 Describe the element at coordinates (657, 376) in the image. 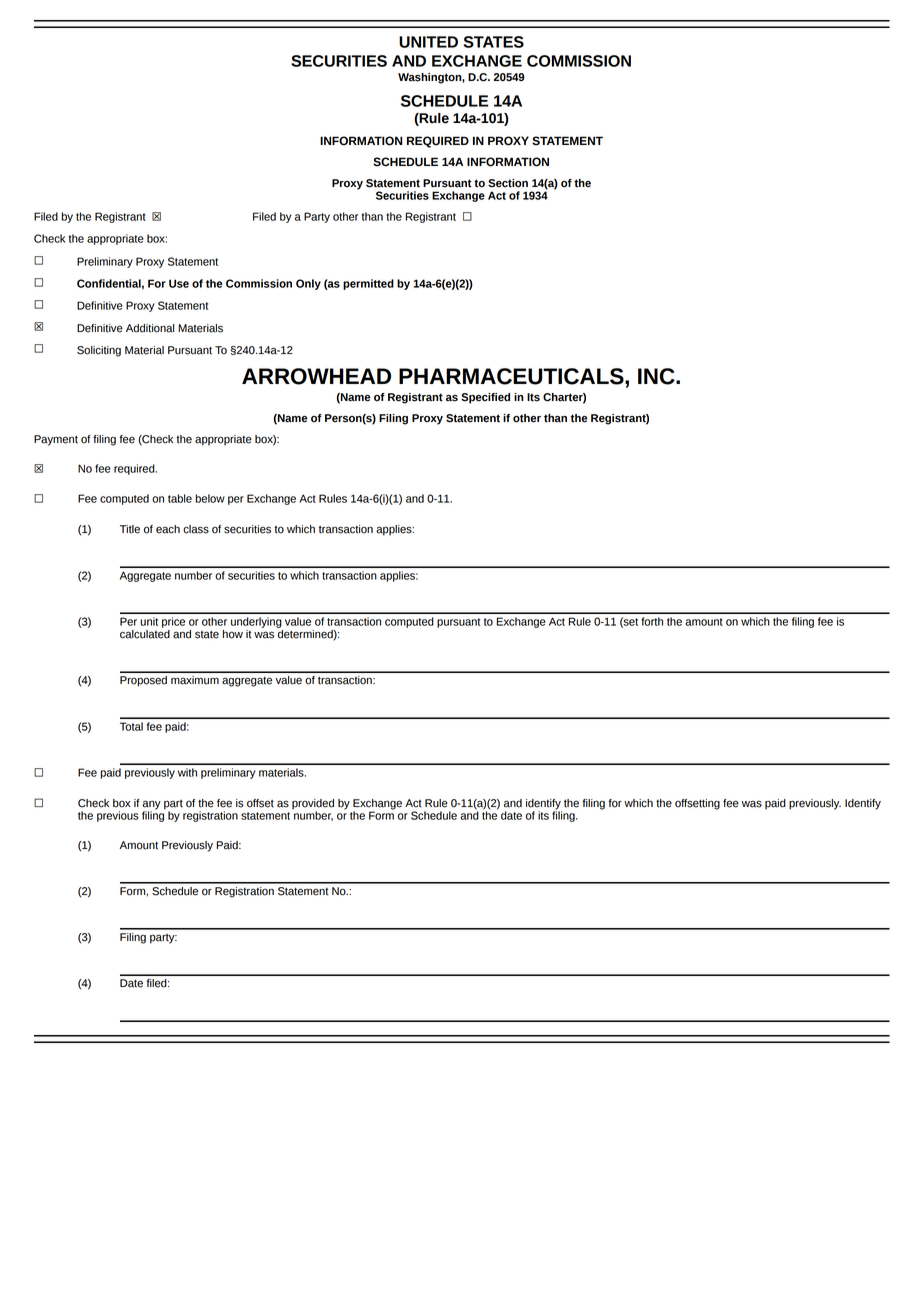

I see `INC` at that location.
